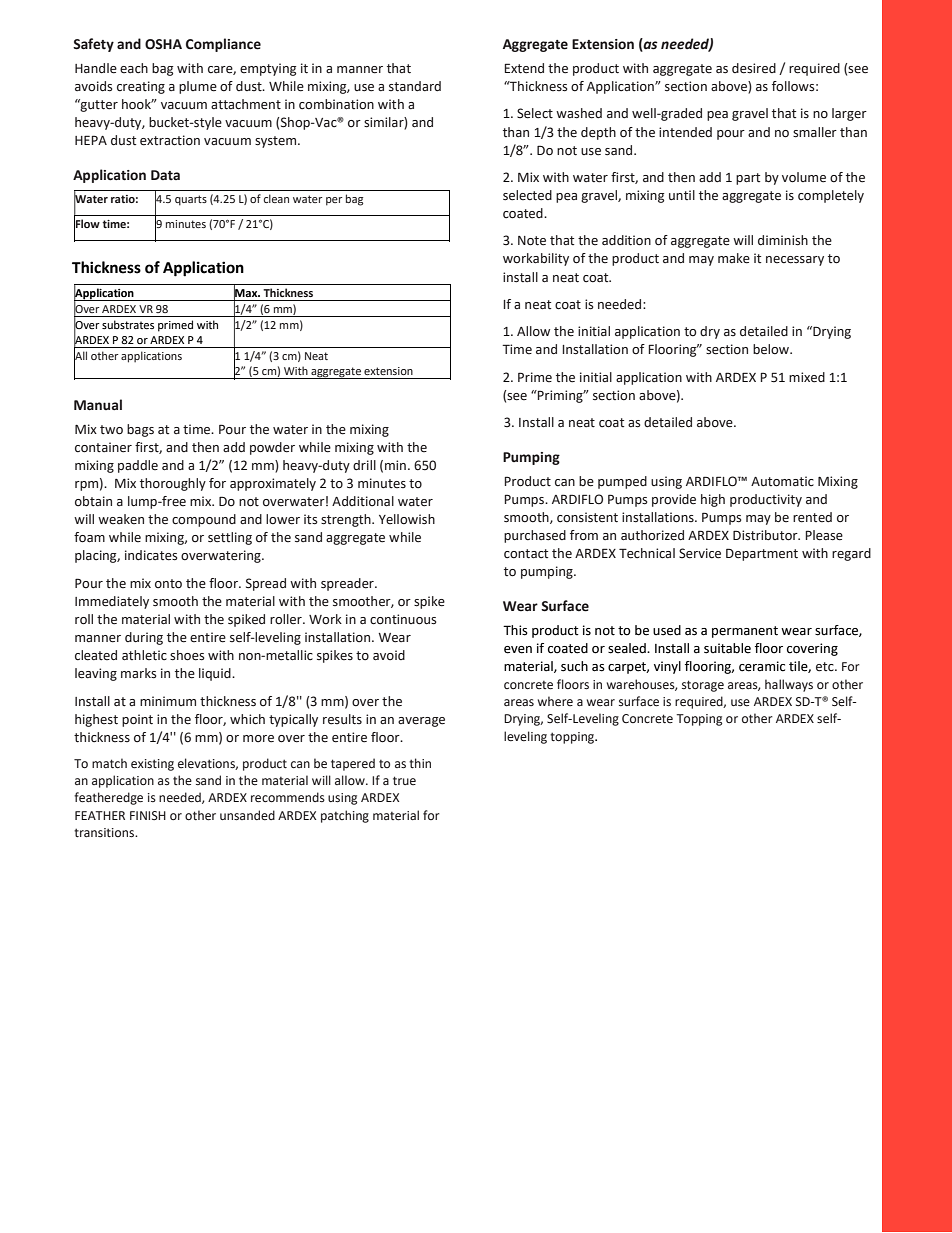  Describe the element at coordinates (364, 465) in the image. I see `drill` at that location.
